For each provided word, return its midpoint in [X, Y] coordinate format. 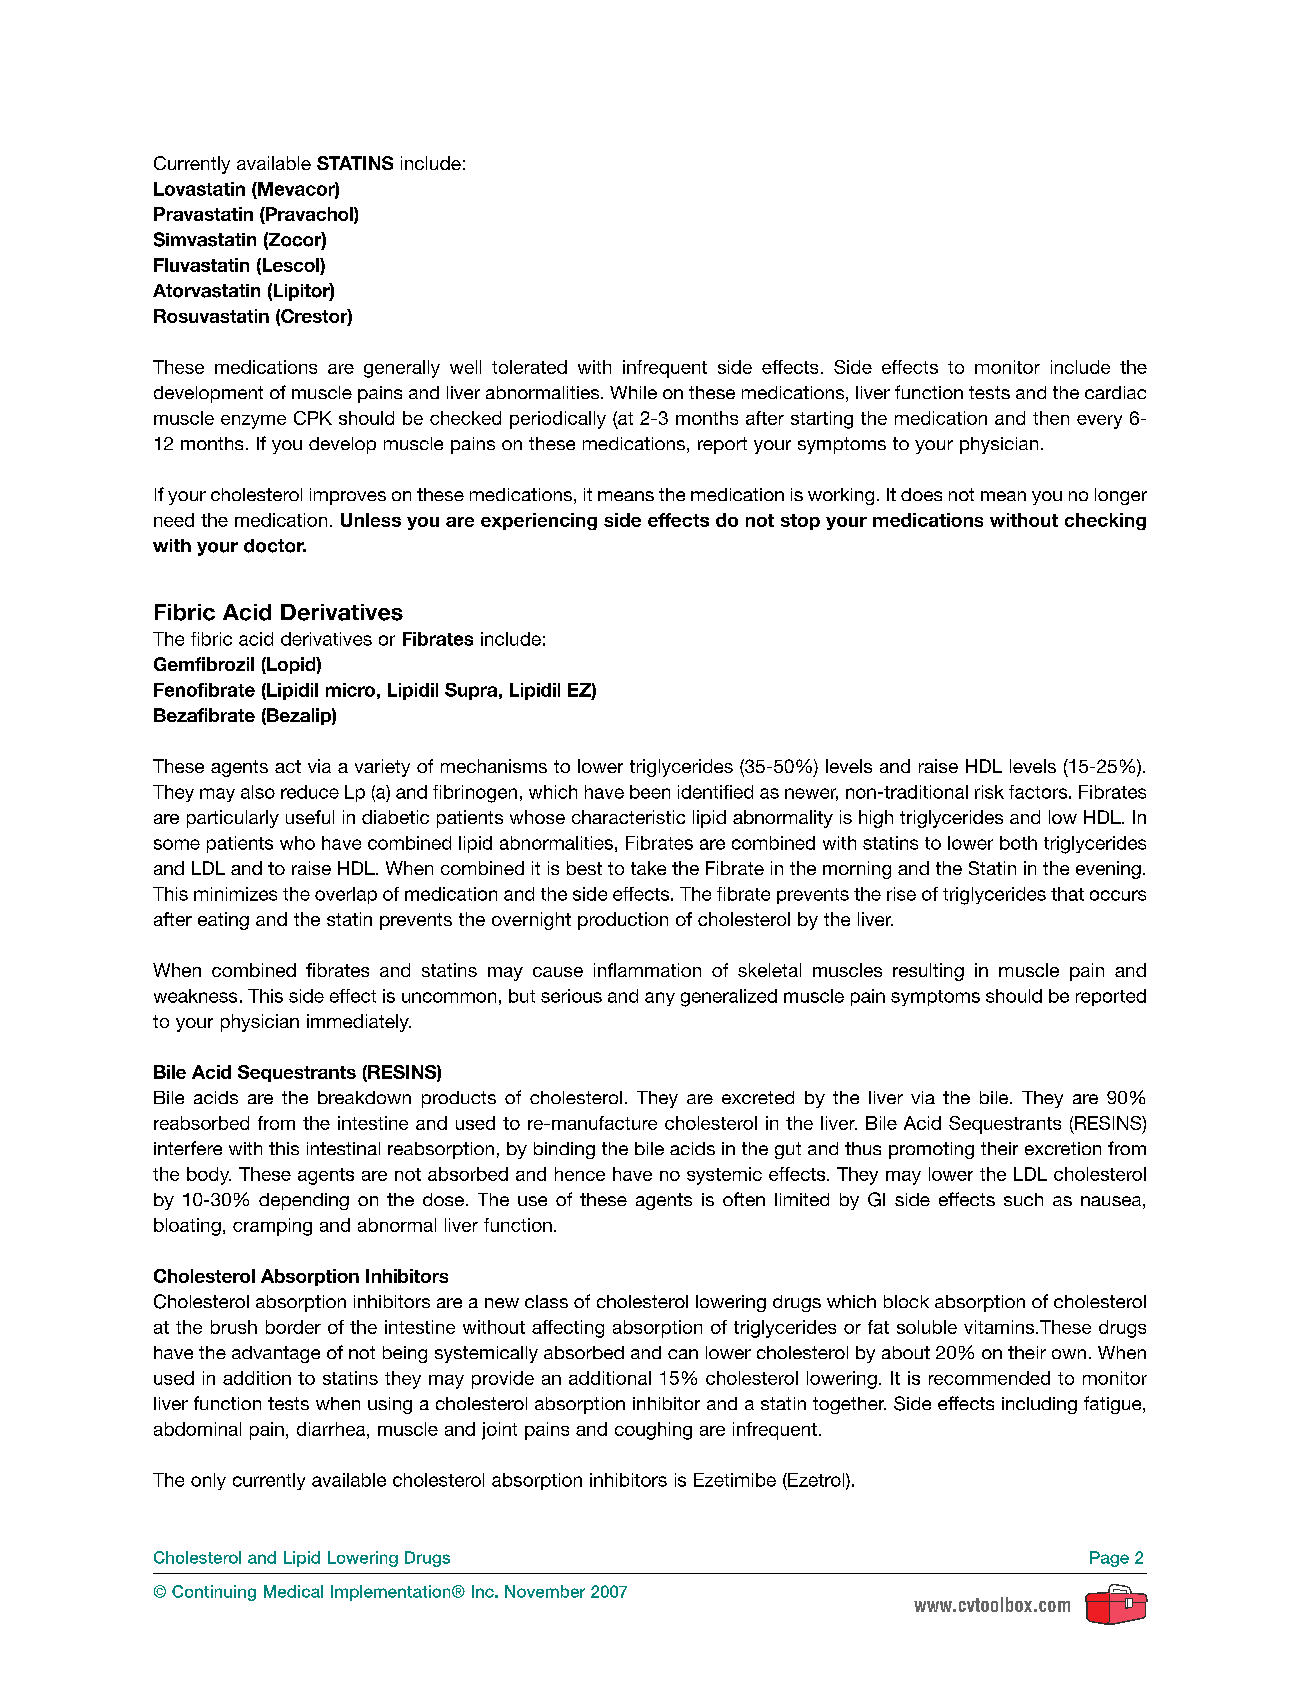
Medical [293, 1591]
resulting [928, 972]
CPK [313, 418]
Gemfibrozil [204, 664]
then [1051, 418]
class [546, 1301]
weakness [195, 996]
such [1023, 1199]
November [545, 1591]
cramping [272, 1227]
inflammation [647, 970]
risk [989, 792]
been [650, 792]
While [633, 392]
